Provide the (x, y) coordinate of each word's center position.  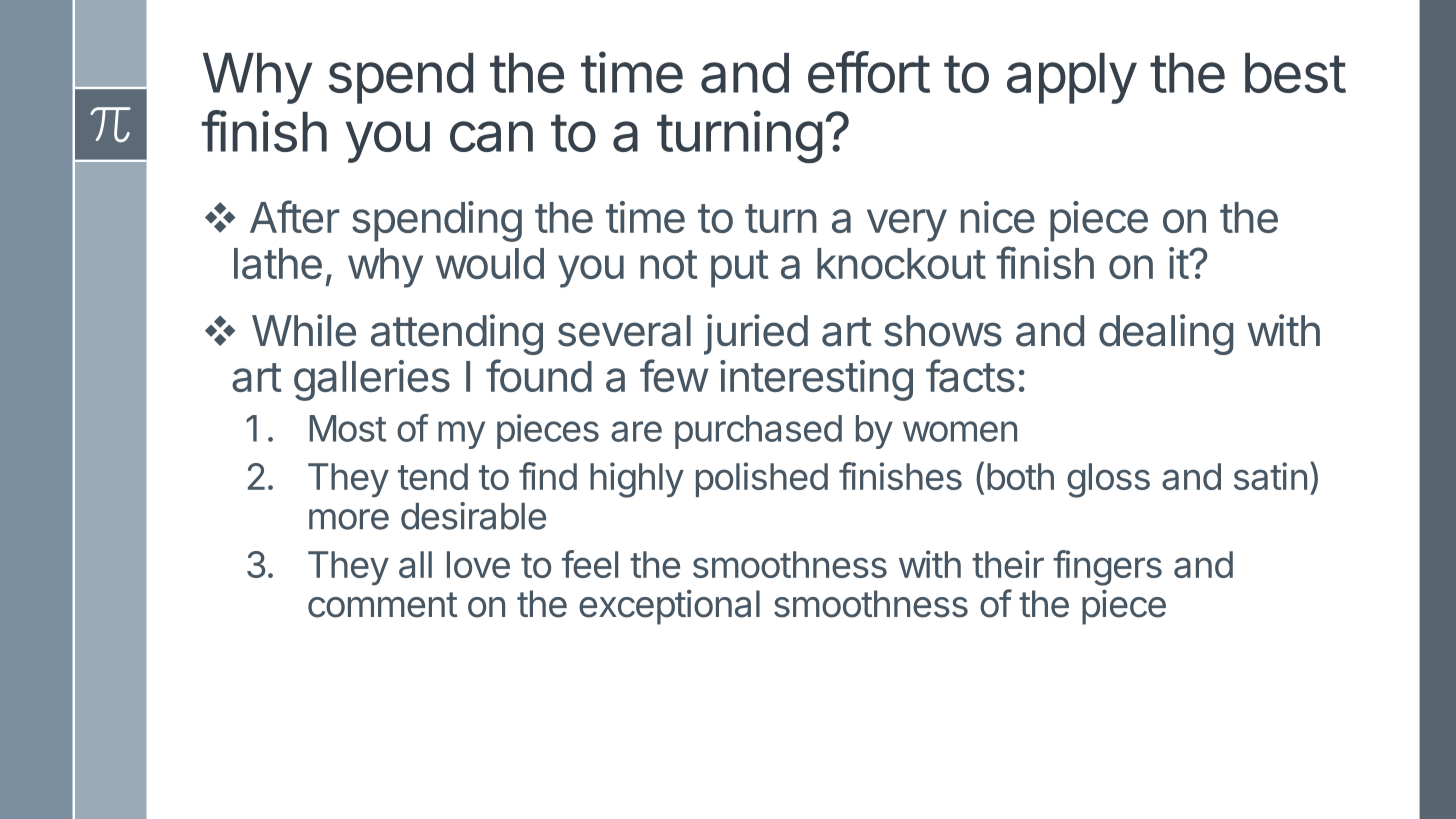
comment (383, 605)
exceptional (669, 607)
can (491, 136)
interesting (816, 380)
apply (1072, 78)
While (304, 330)
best (1295, 73)
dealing (1166, 334)
